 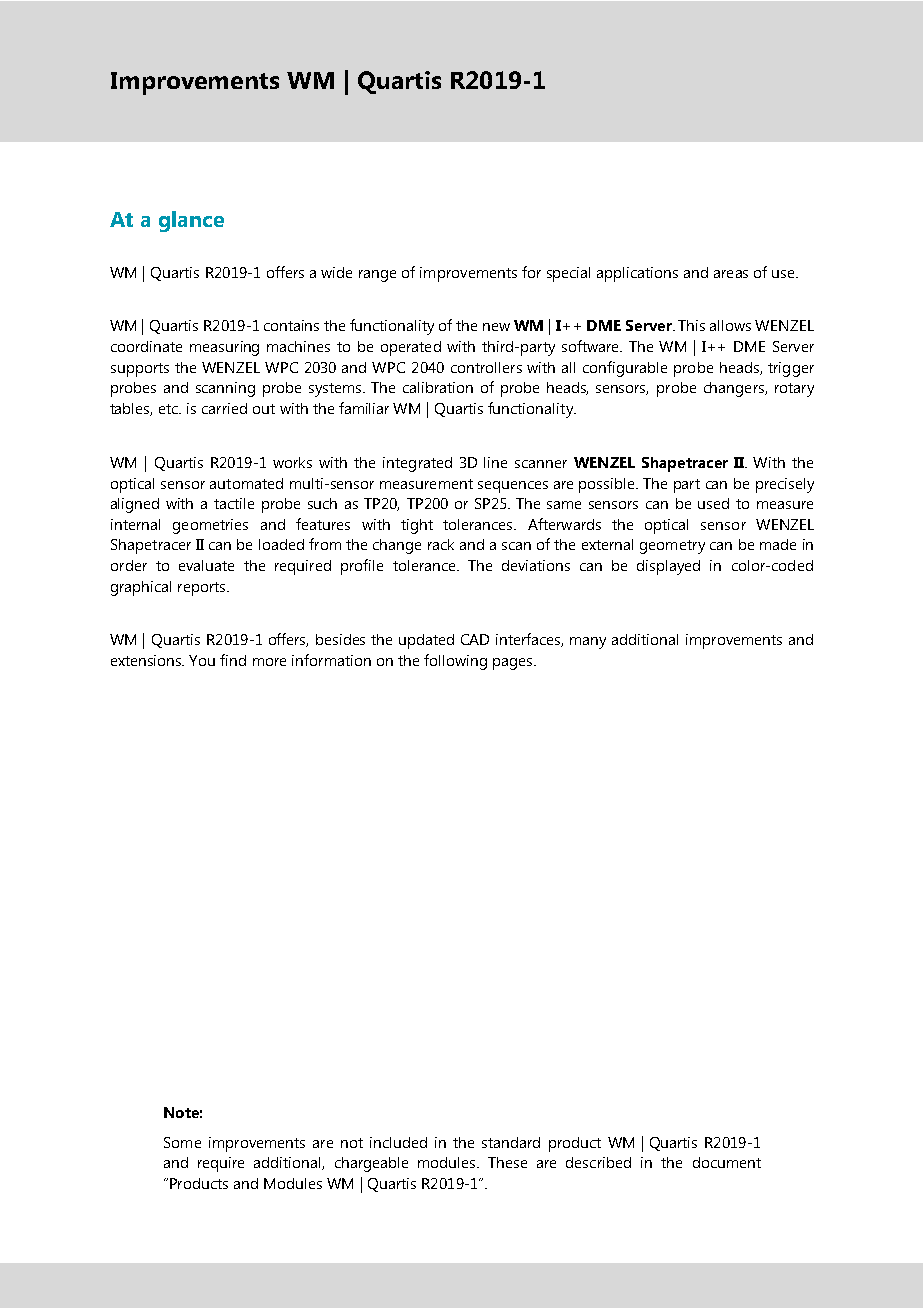 What do you see at coordinates (202, 660) in the screenshot?
I see `You` at bounding box center [202, 660].
